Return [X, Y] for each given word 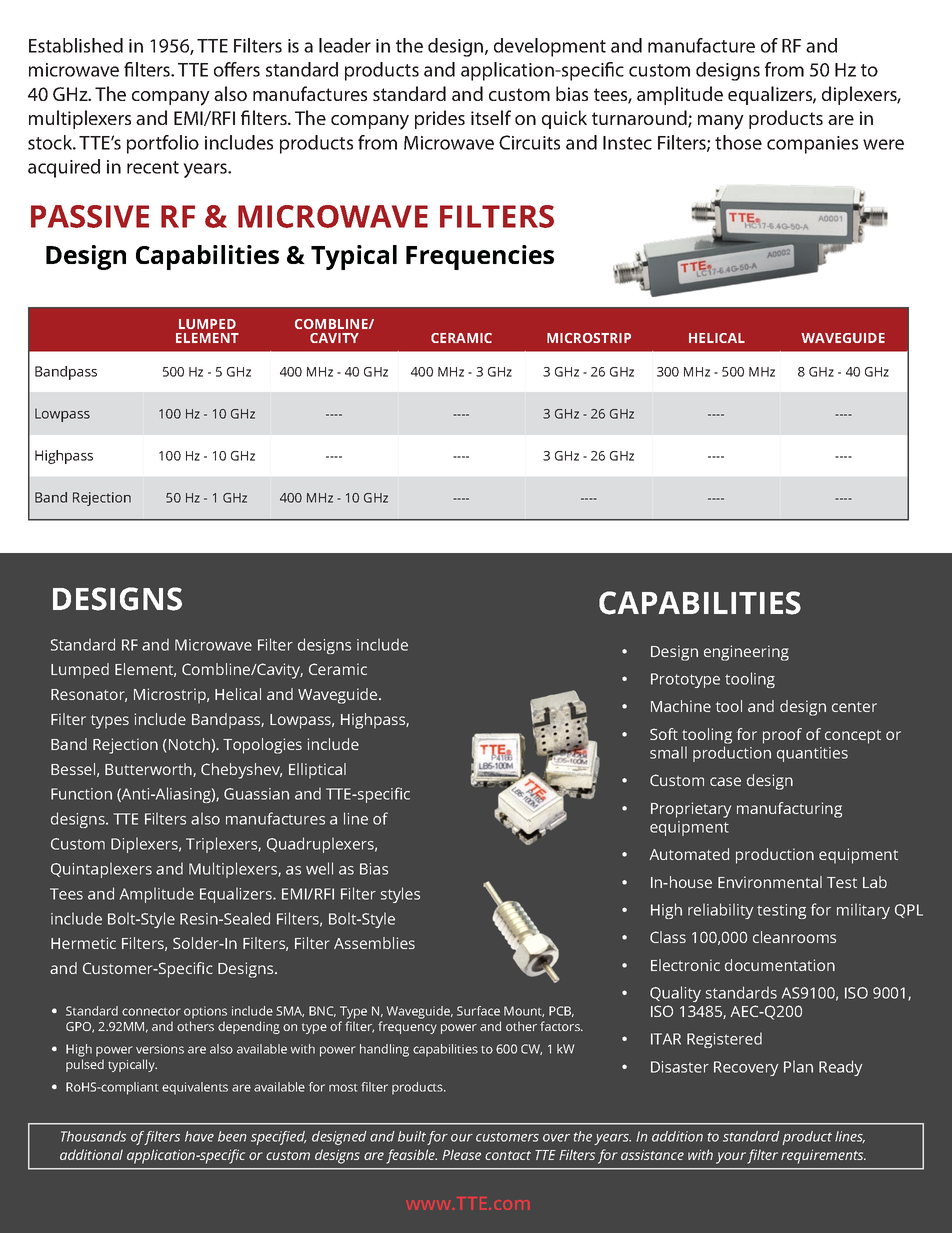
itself [491, 117]
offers [237, 69]
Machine [681, 706]
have [199, 1136]
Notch [189, 744]
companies [812, 145]
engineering [746, 653]
